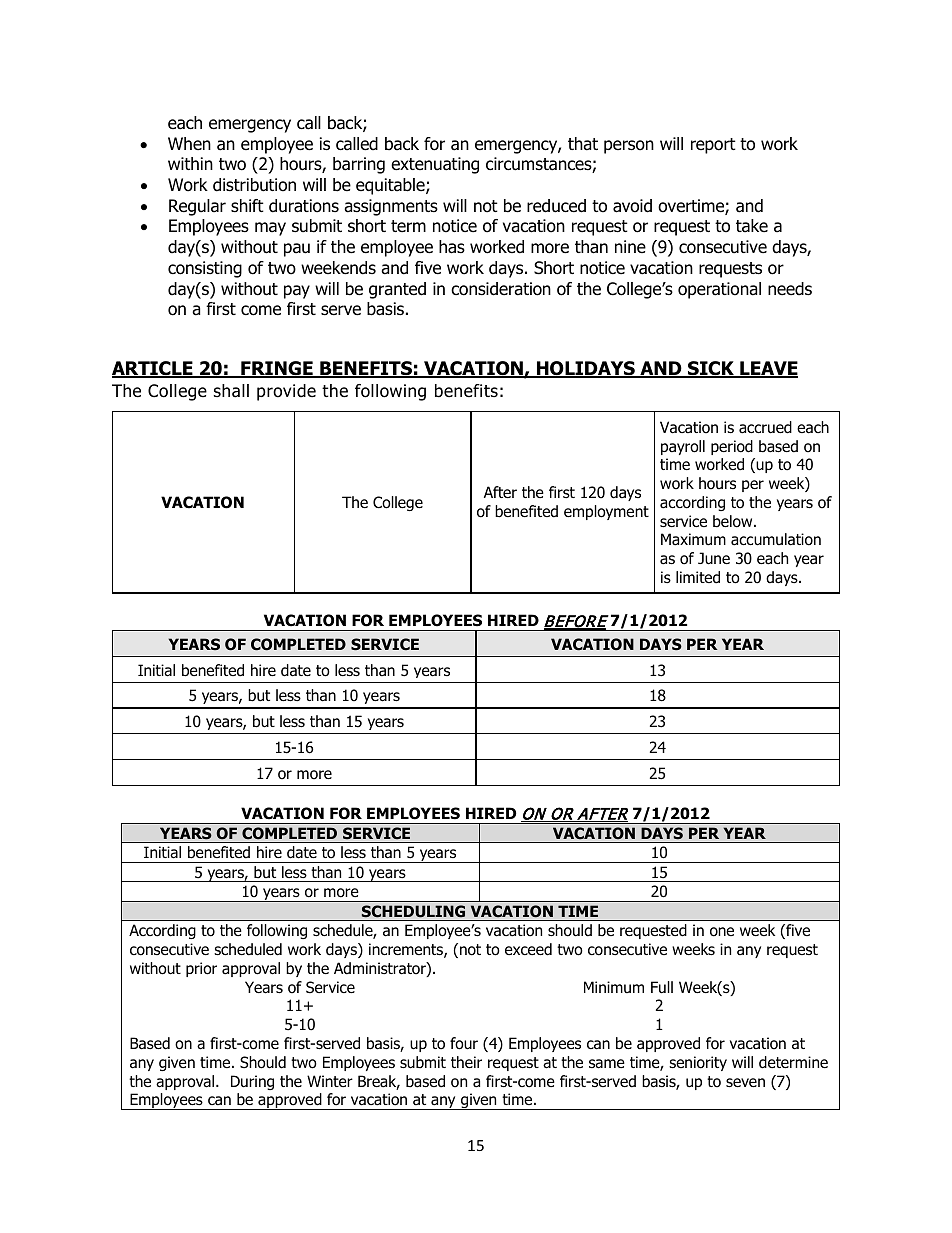  I want to click on one, so click(722, 932).
